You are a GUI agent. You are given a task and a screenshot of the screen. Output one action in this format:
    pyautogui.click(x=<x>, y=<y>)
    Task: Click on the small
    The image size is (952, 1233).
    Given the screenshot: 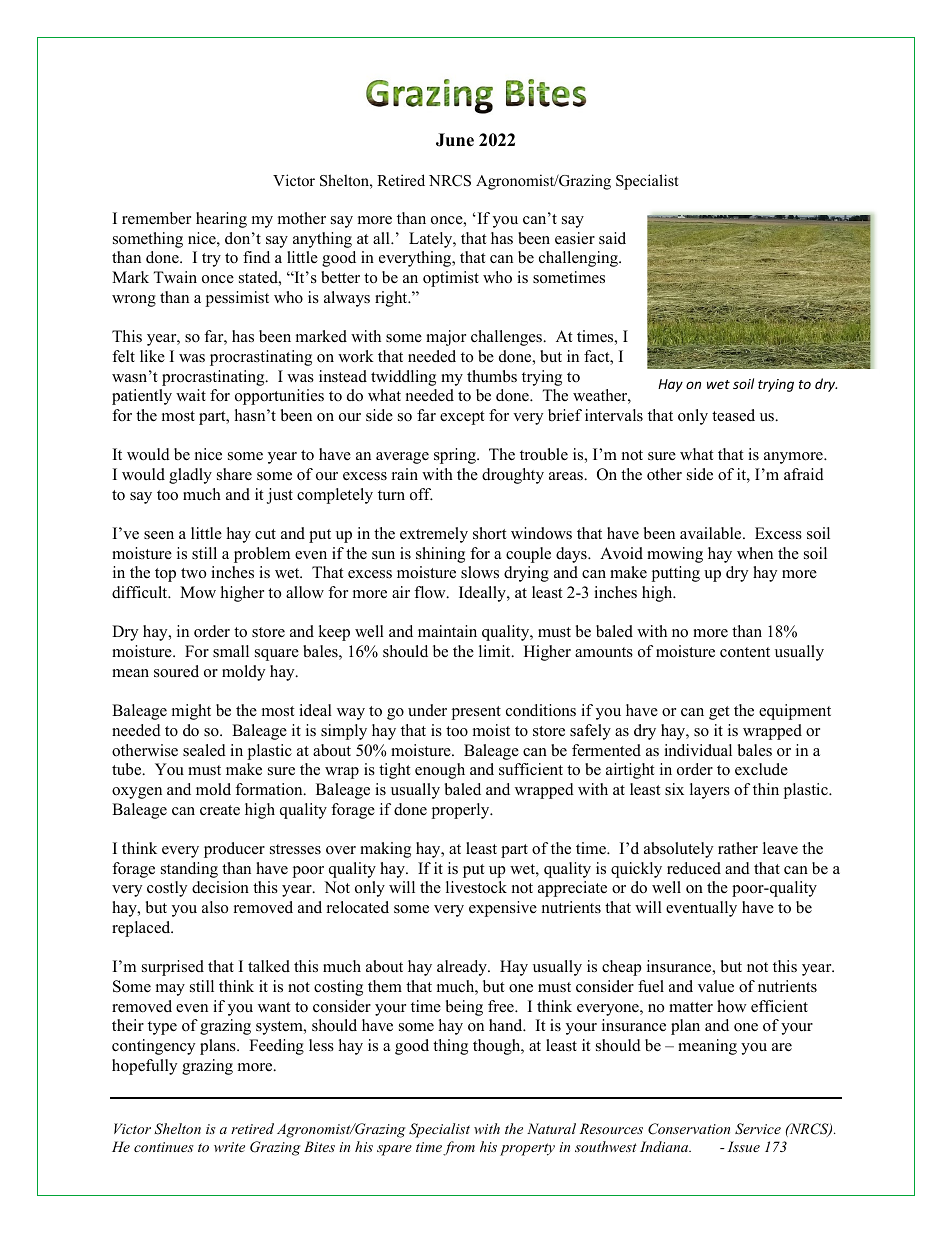 What is the action you would take?
    pyautogui.click(x=231, y=651)
